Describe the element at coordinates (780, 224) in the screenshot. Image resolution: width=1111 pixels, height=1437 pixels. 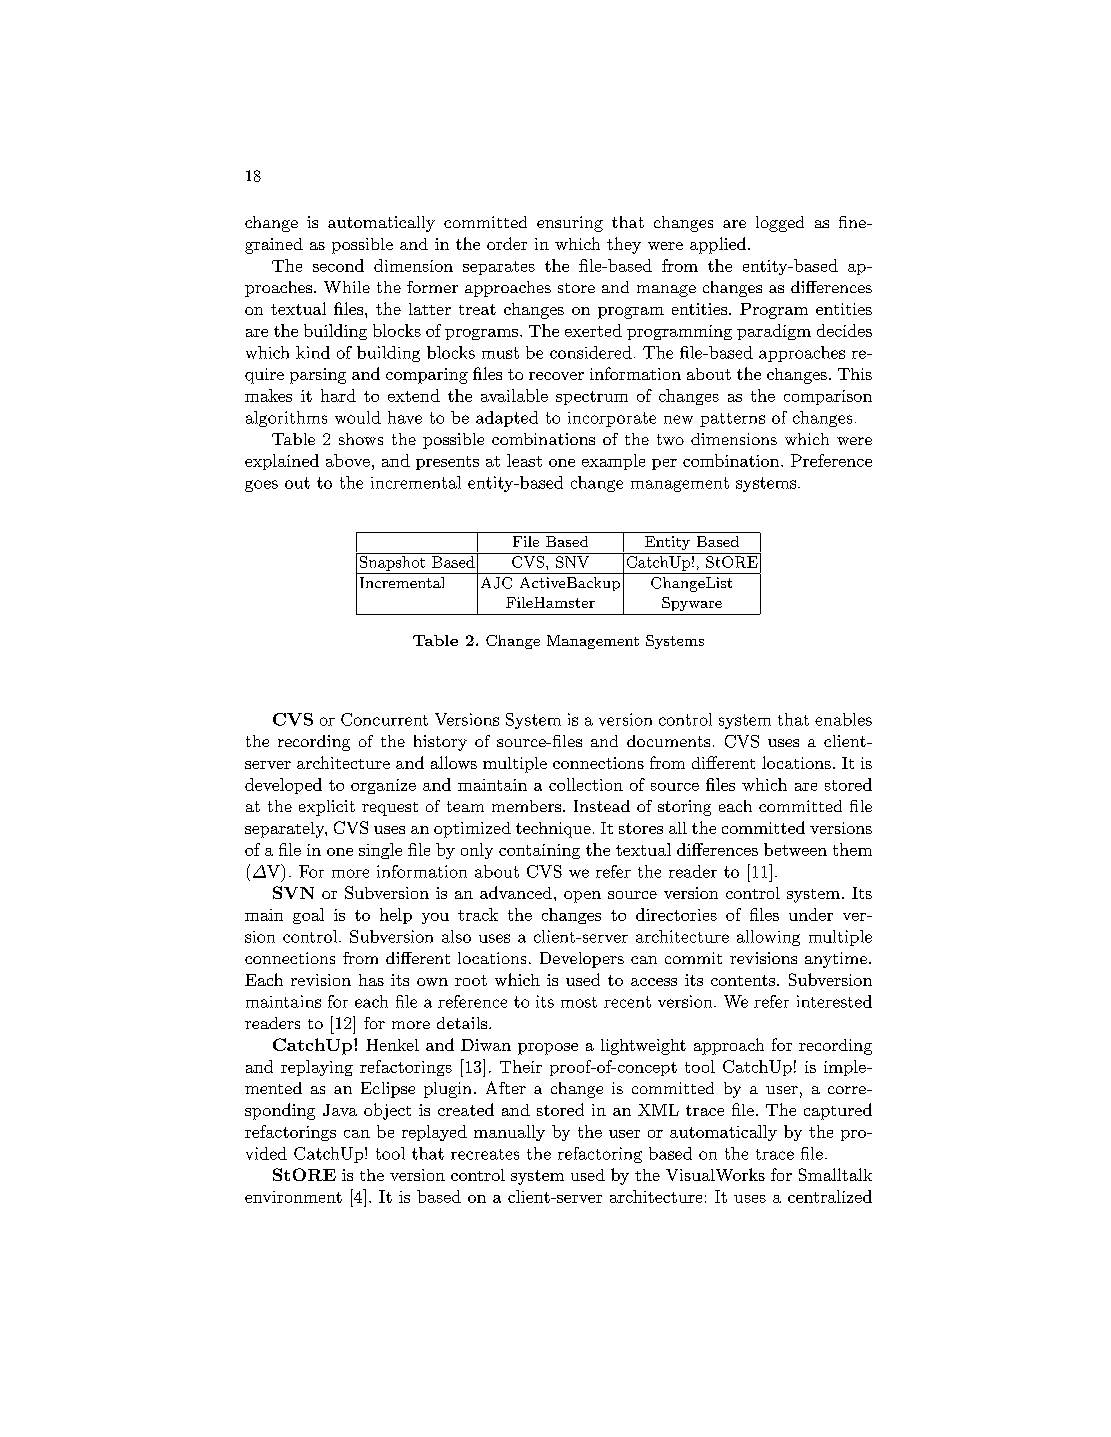
I see `logged` at that location.
